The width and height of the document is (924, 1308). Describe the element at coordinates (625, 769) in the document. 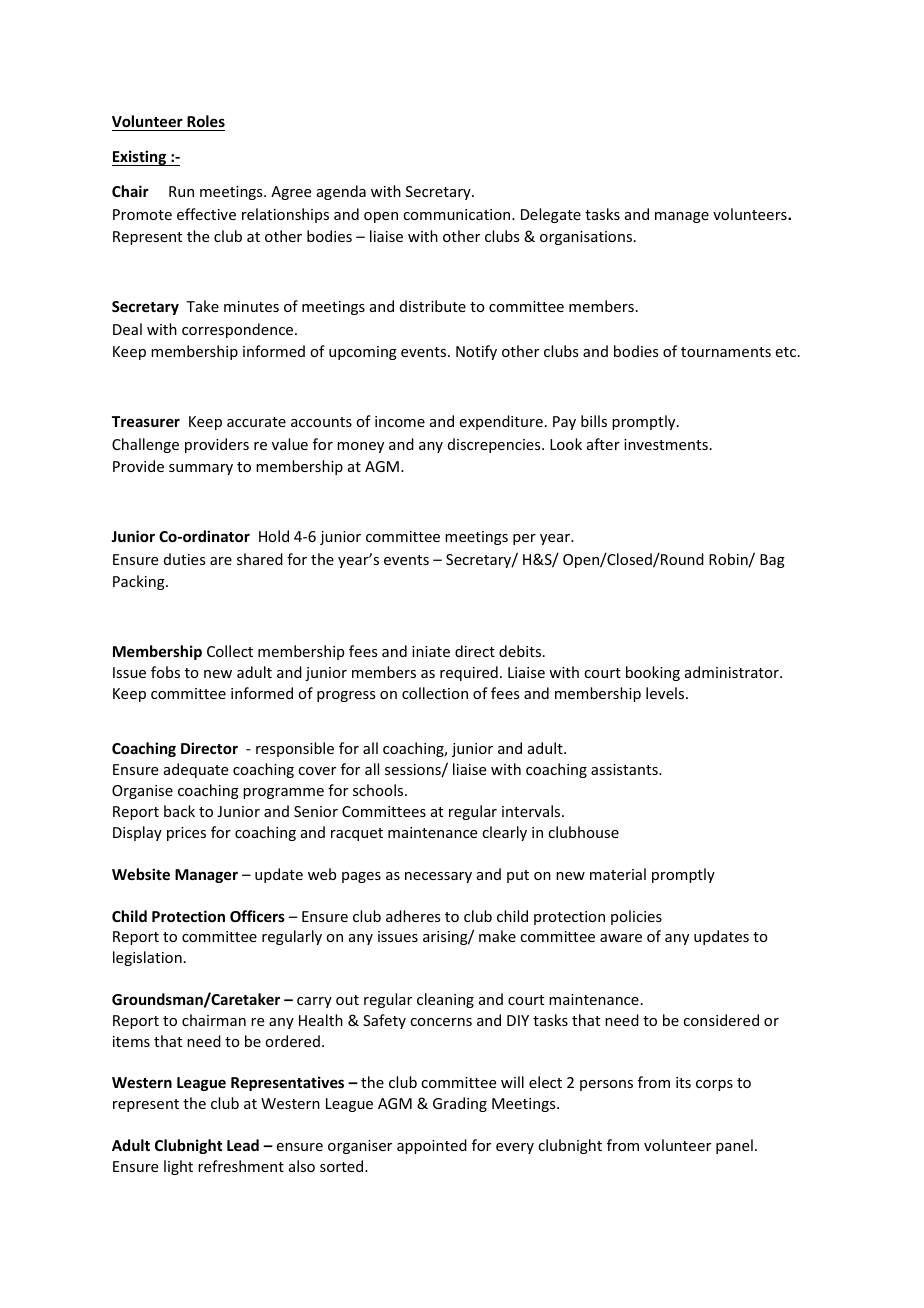

I see `assistants` at that location.
